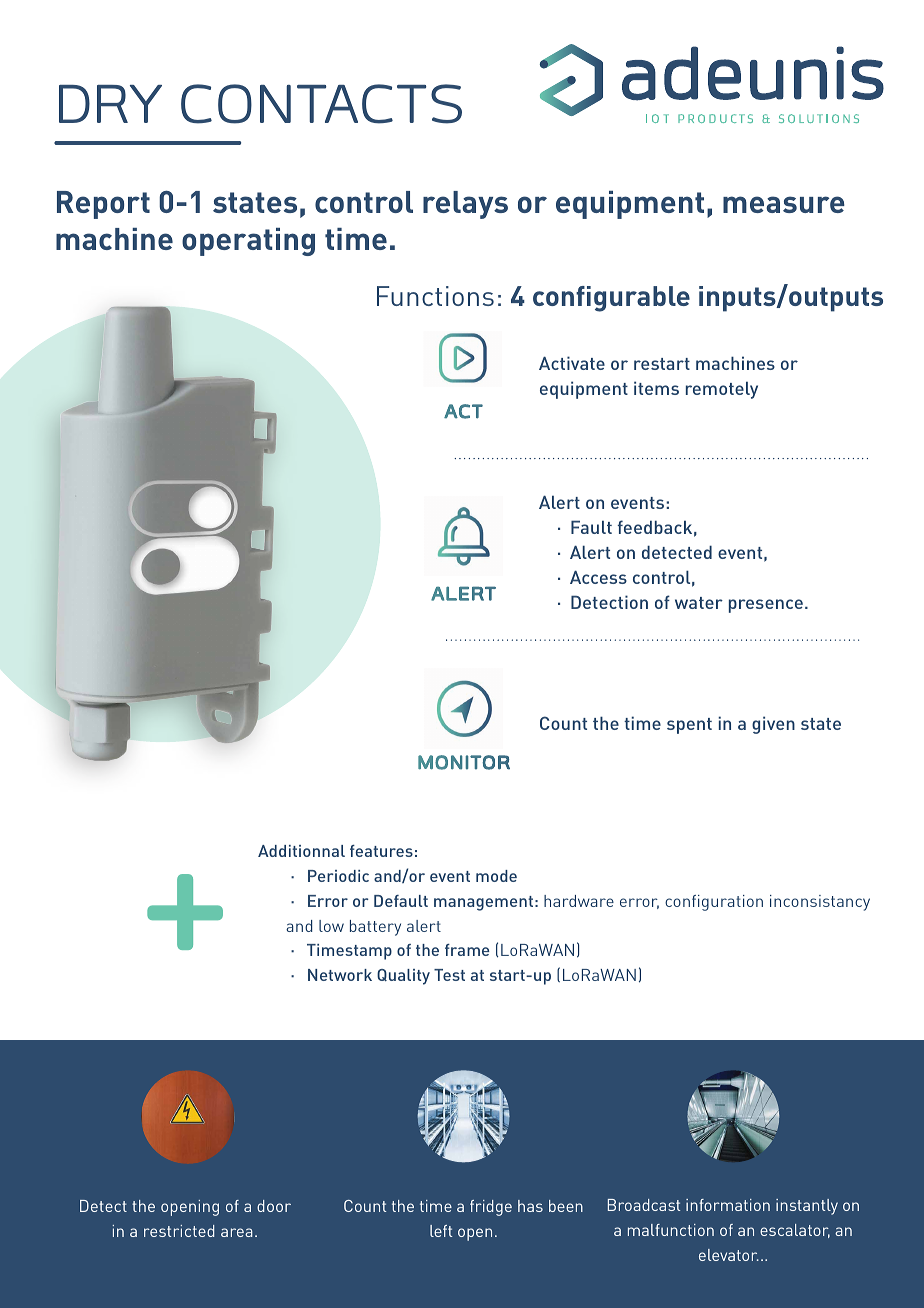  Describe the element at coordinates (572, 363) in the screenshot. I see `Activate` at that location.
